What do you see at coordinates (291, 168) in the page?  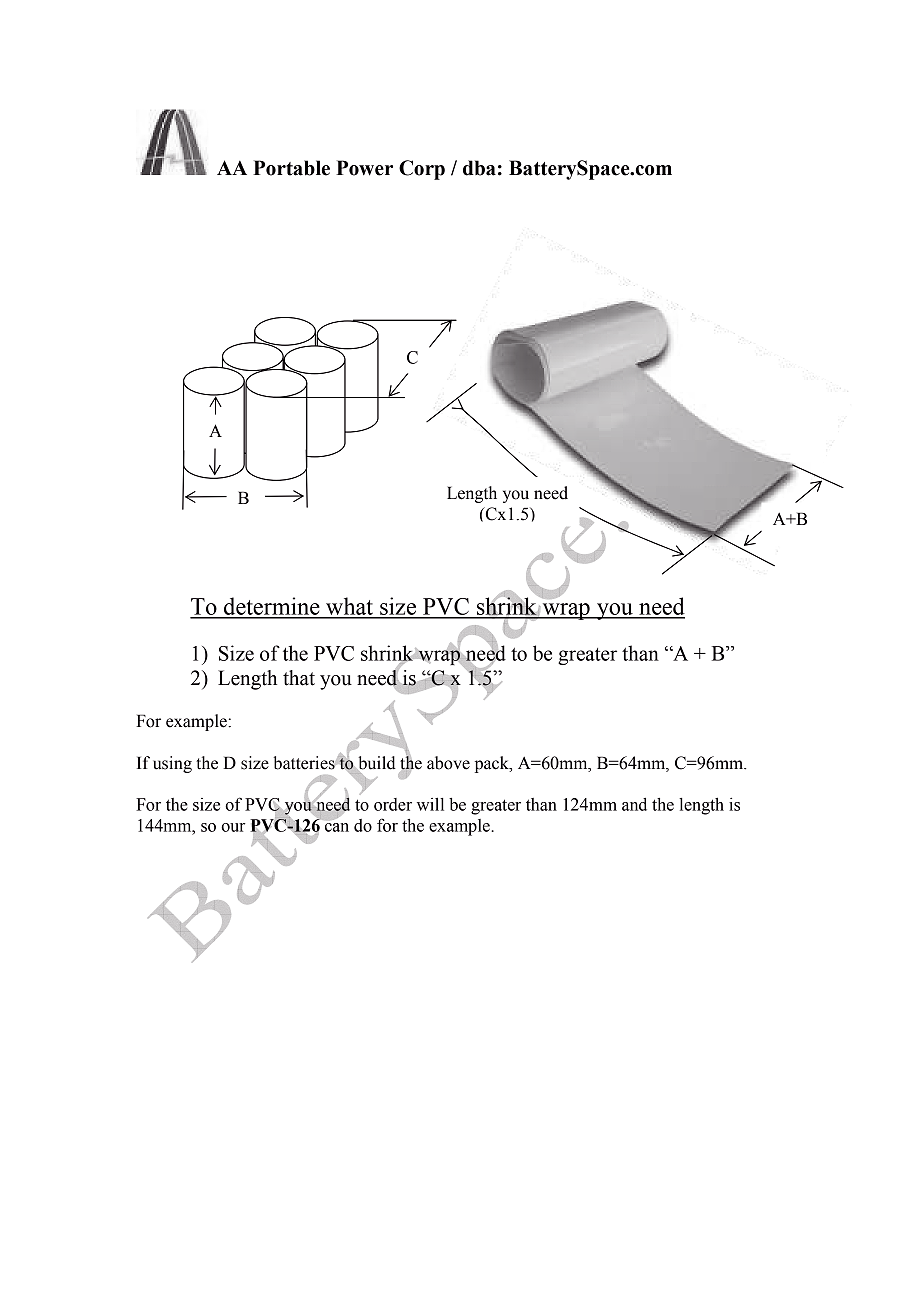 I see `Portable` at bounding box center [291, 168].
